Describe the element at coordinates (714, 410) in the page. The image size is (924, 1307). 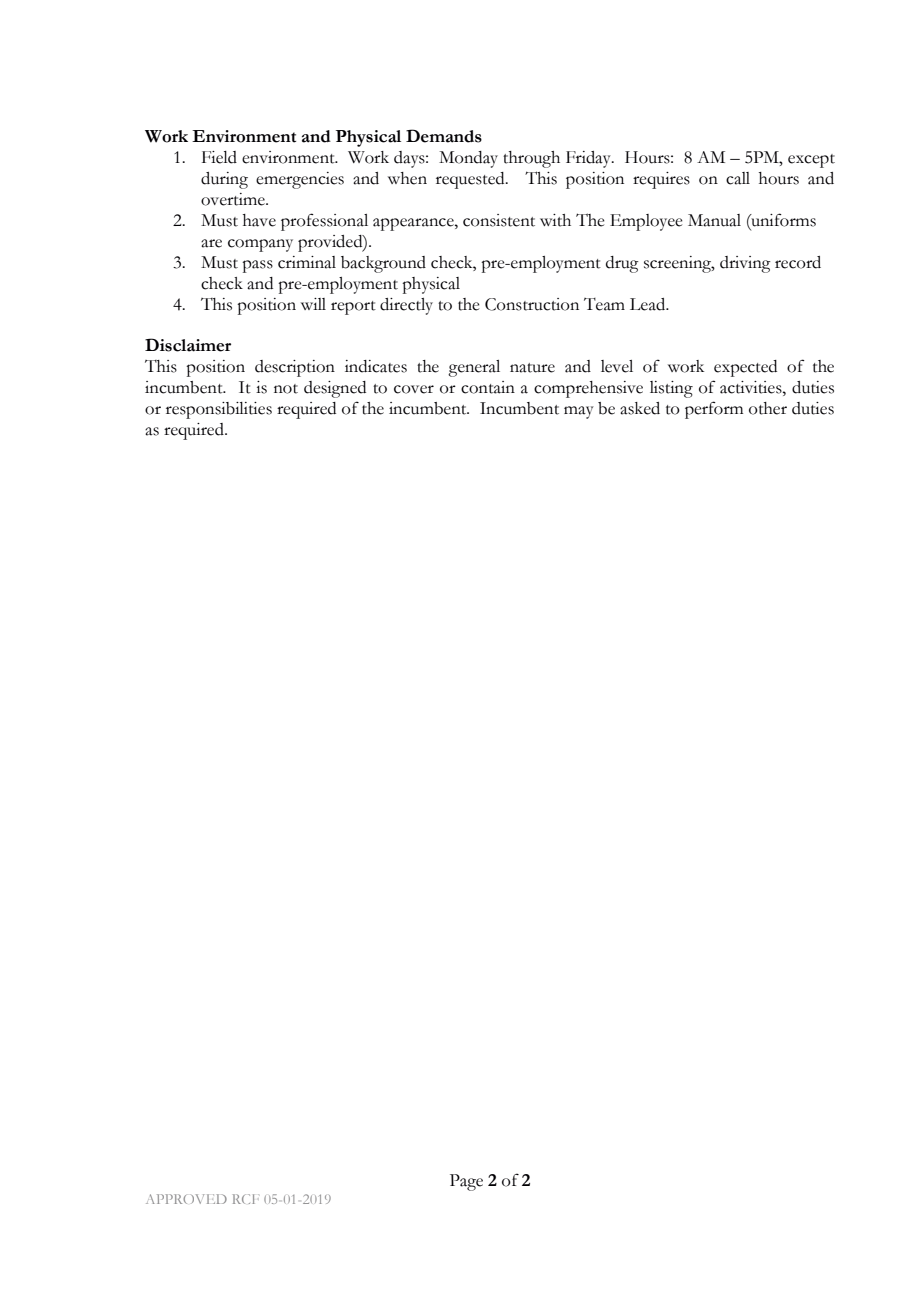
I see `perform` at that location.
